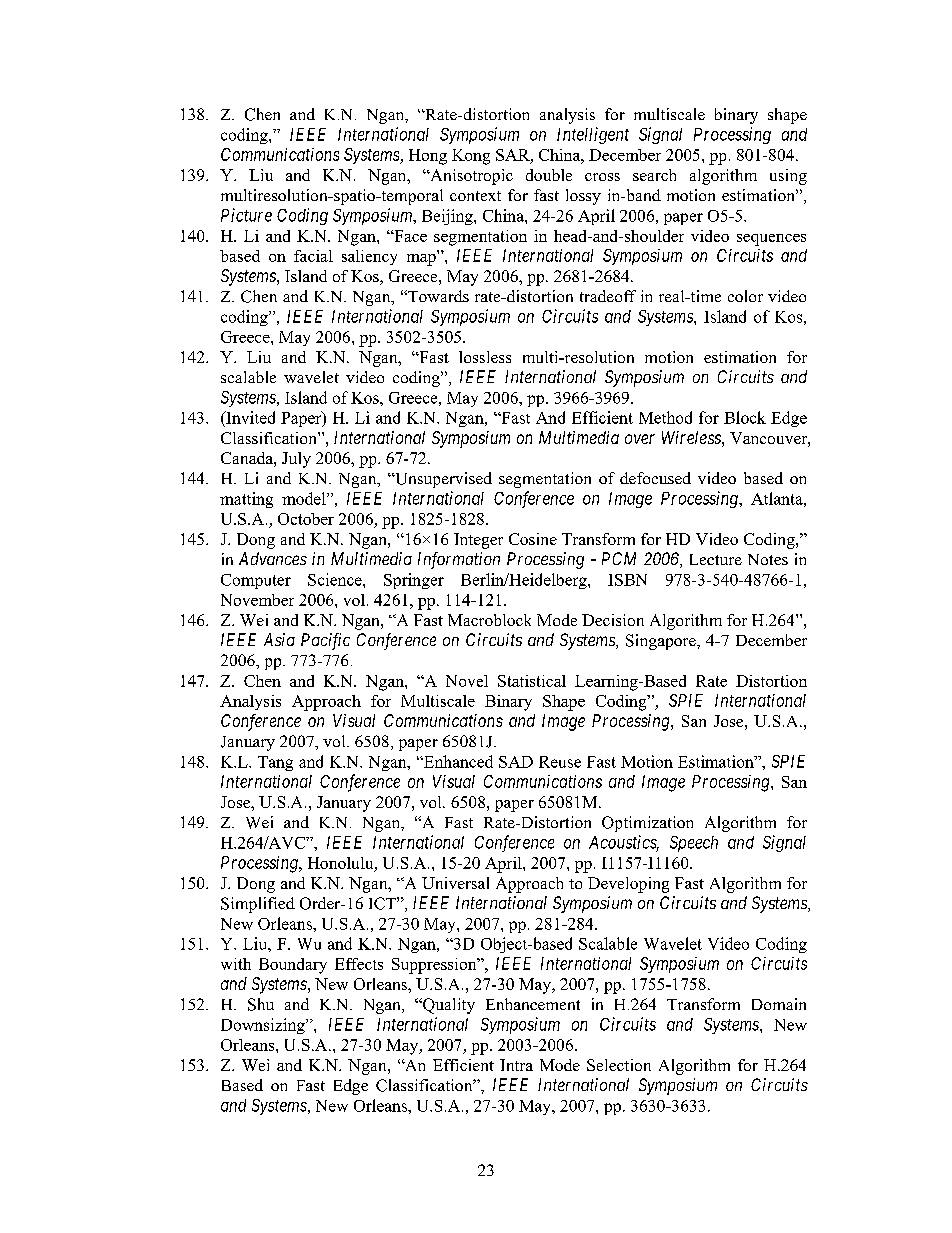 This screenshot has width=952, height=1233. Describe the element at coordinates (549, 175) in the screenshot. I see `double` at that location.
